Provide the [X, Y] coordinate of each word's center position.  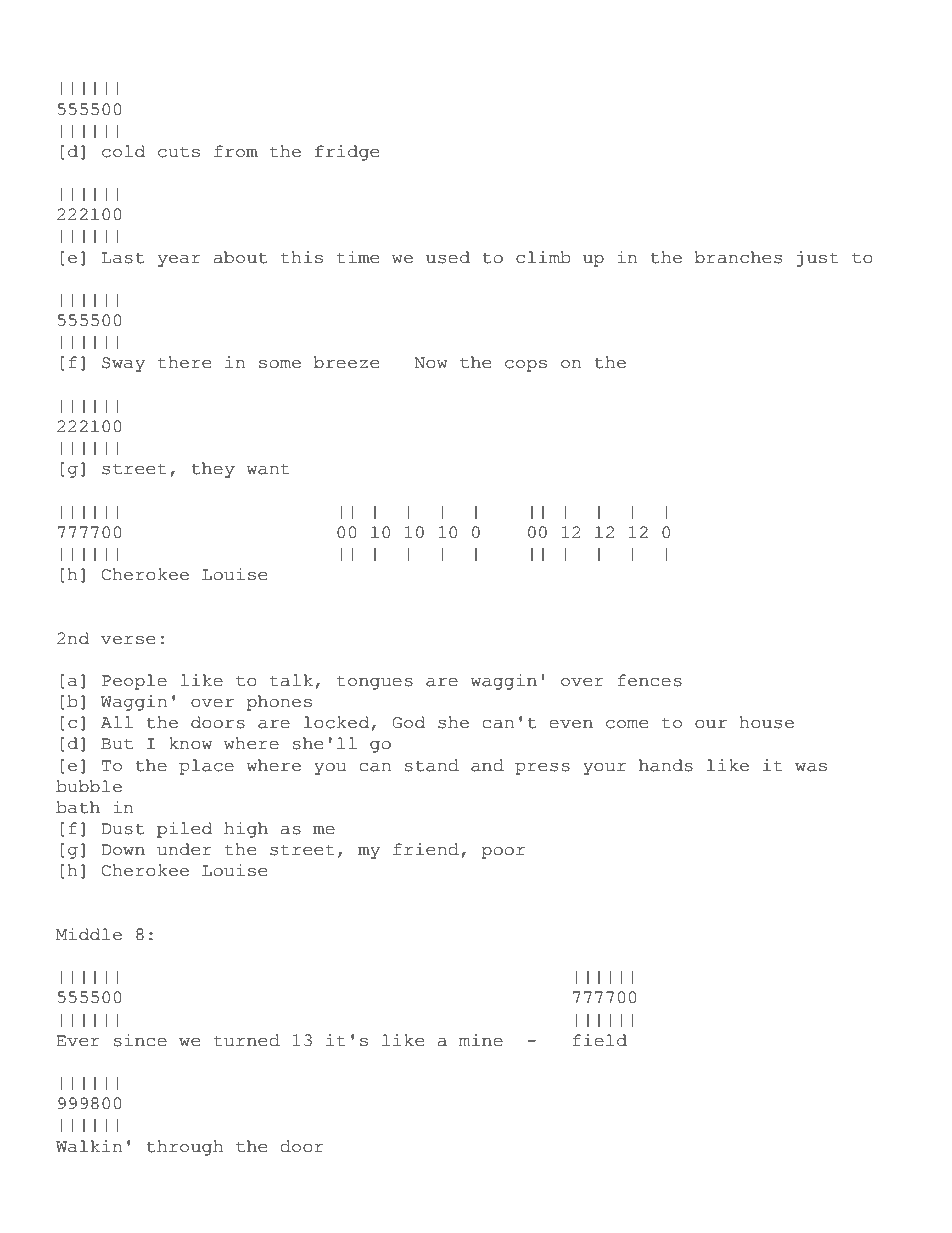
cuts [179, 152]
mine [481, 1040]
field [600, 1040]
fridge [347, 153]
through [184, 1148]
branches [738, 257]
